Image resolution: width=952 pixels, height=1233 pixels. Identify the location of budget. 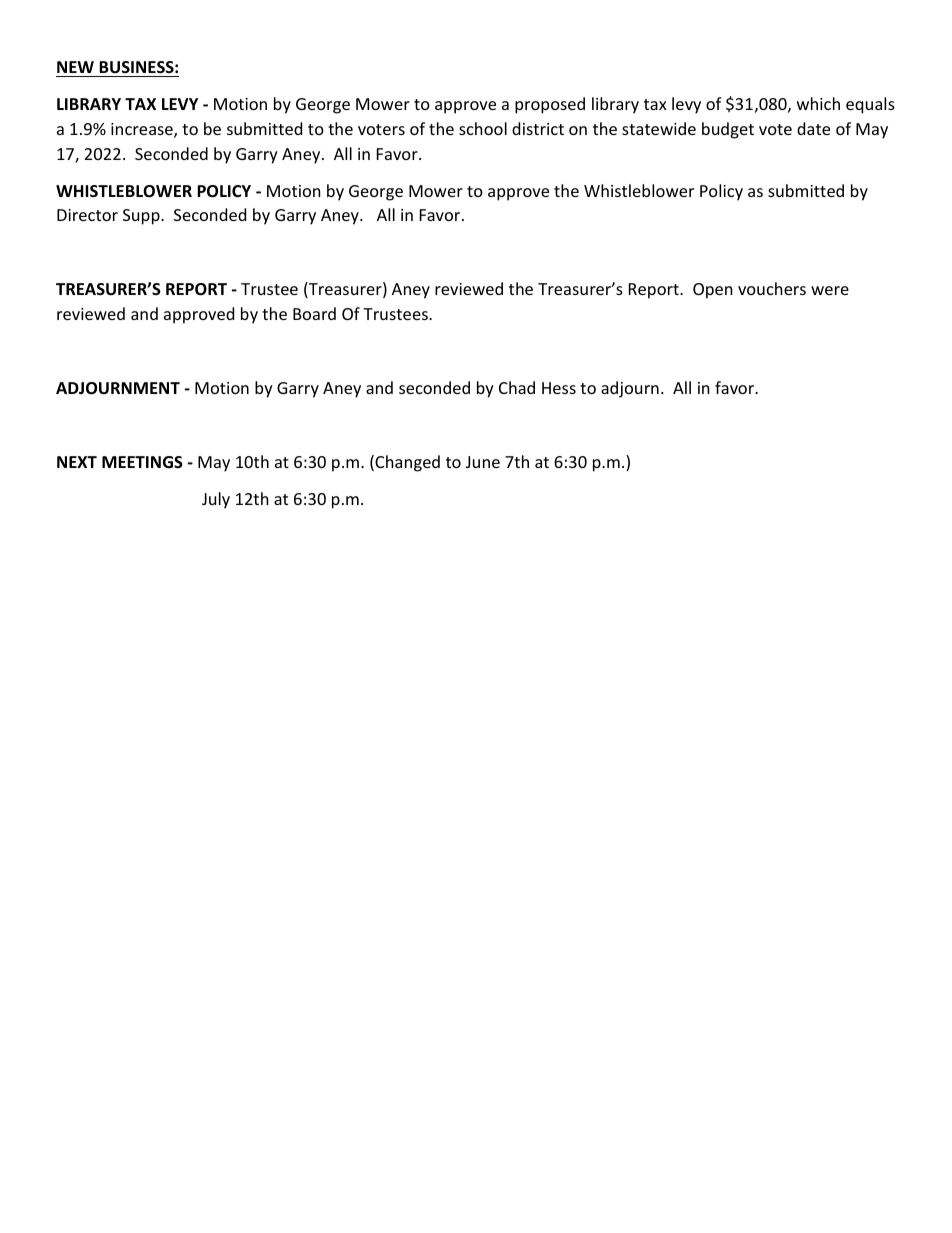
(728, 130).
